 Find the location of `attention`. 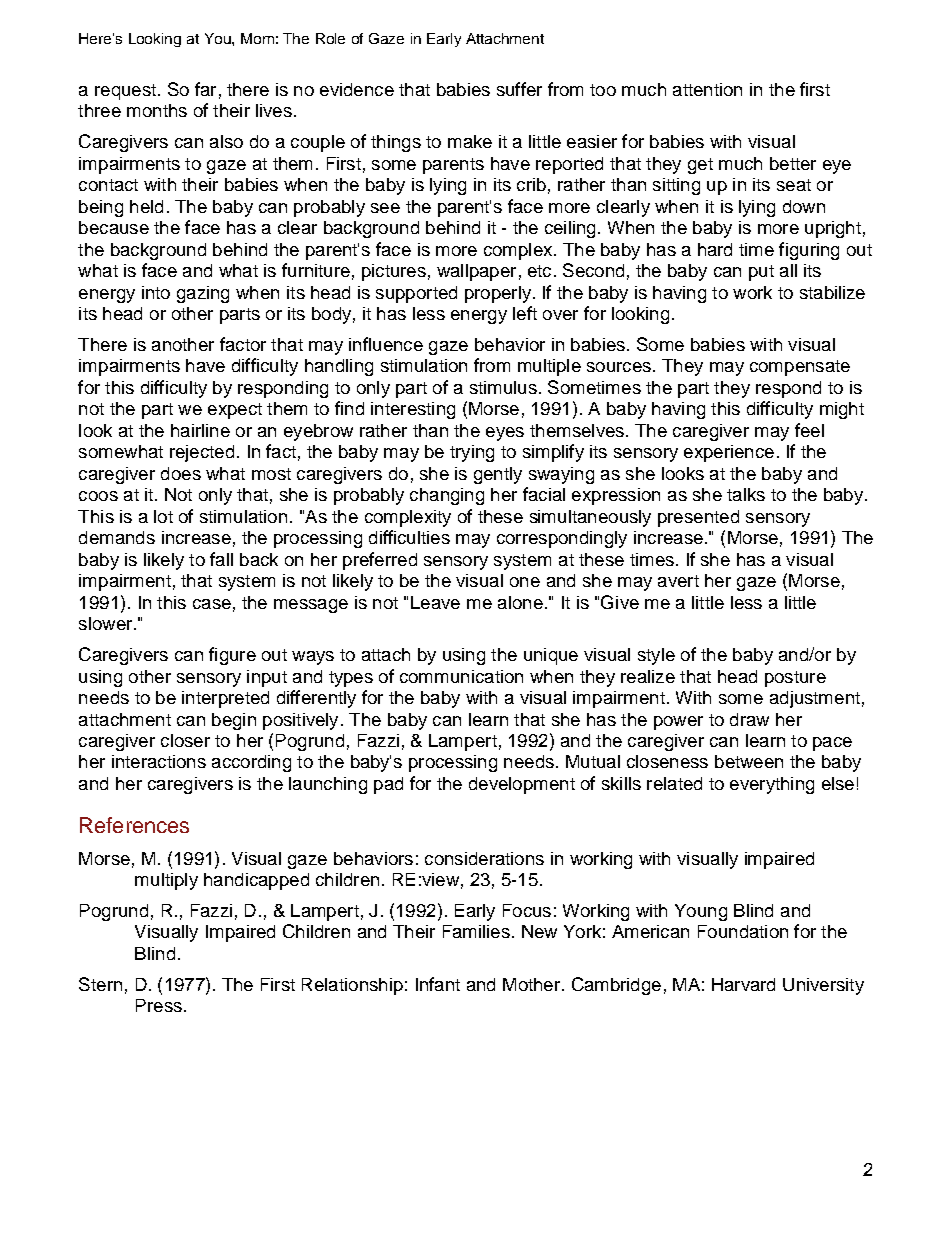

attention is located at coordinates (707, 89).
